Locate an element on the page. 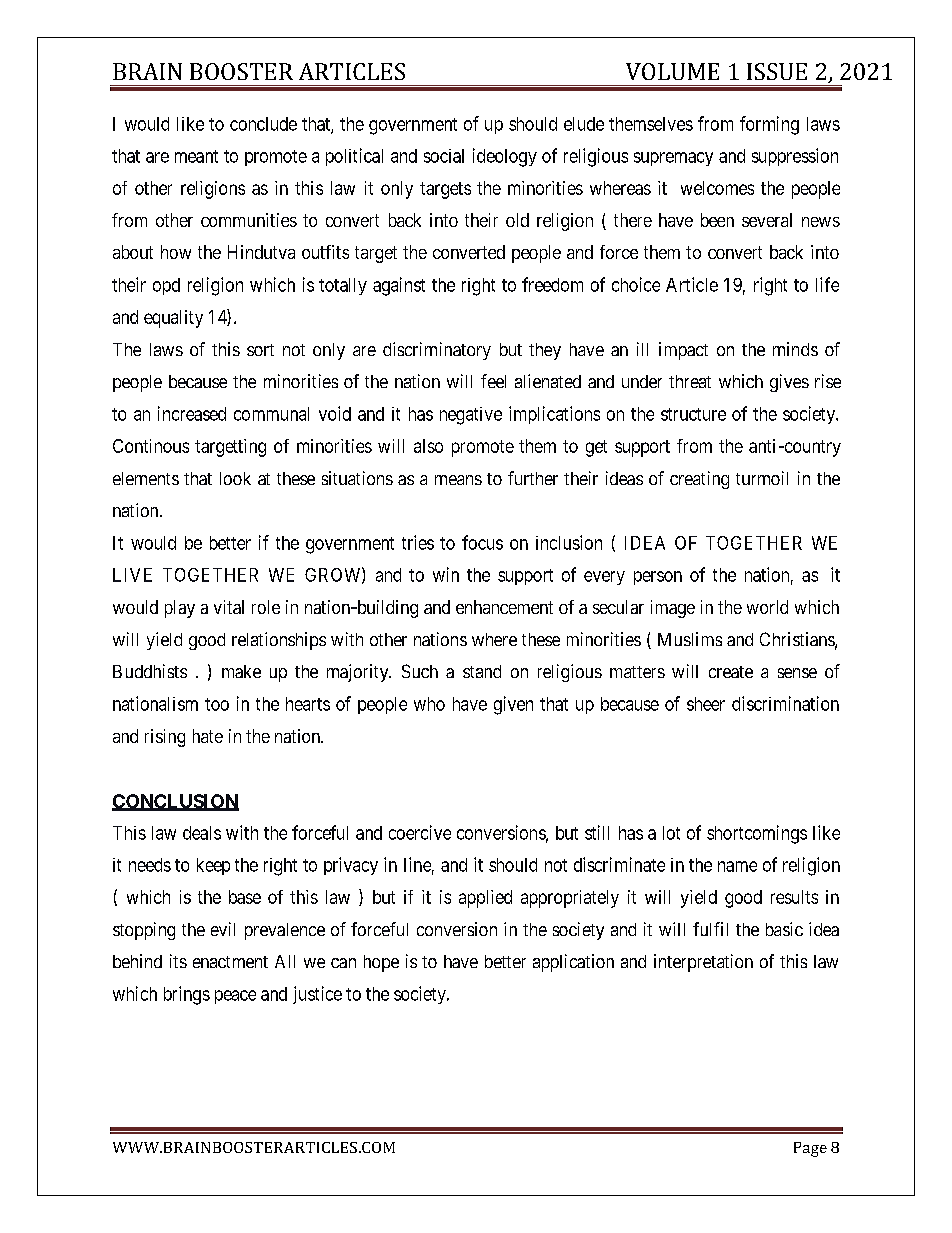 This page has width=952, height=1233. enhancement is located at coordinates (504, 607).
